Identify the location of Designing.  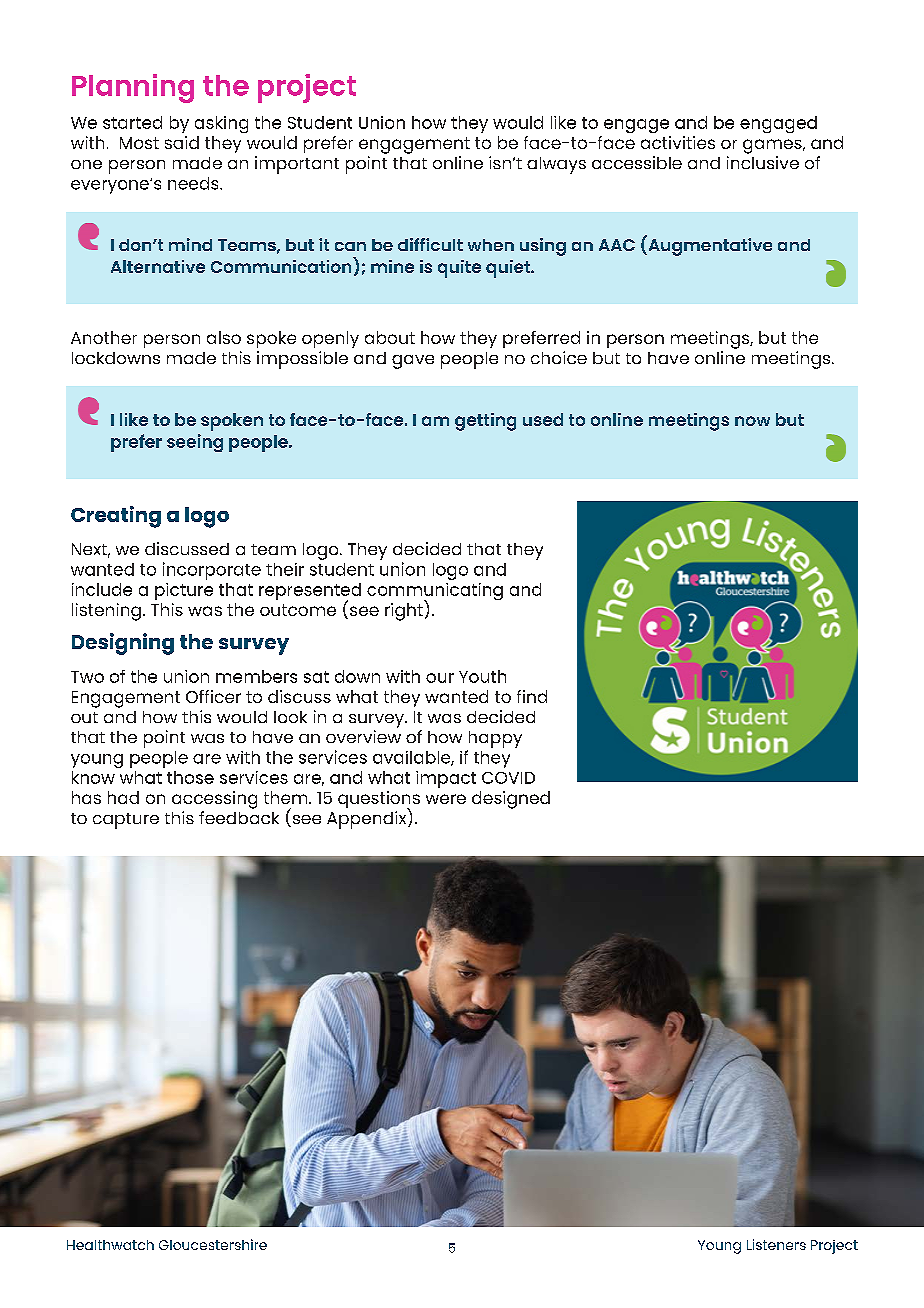
(123, 644).
